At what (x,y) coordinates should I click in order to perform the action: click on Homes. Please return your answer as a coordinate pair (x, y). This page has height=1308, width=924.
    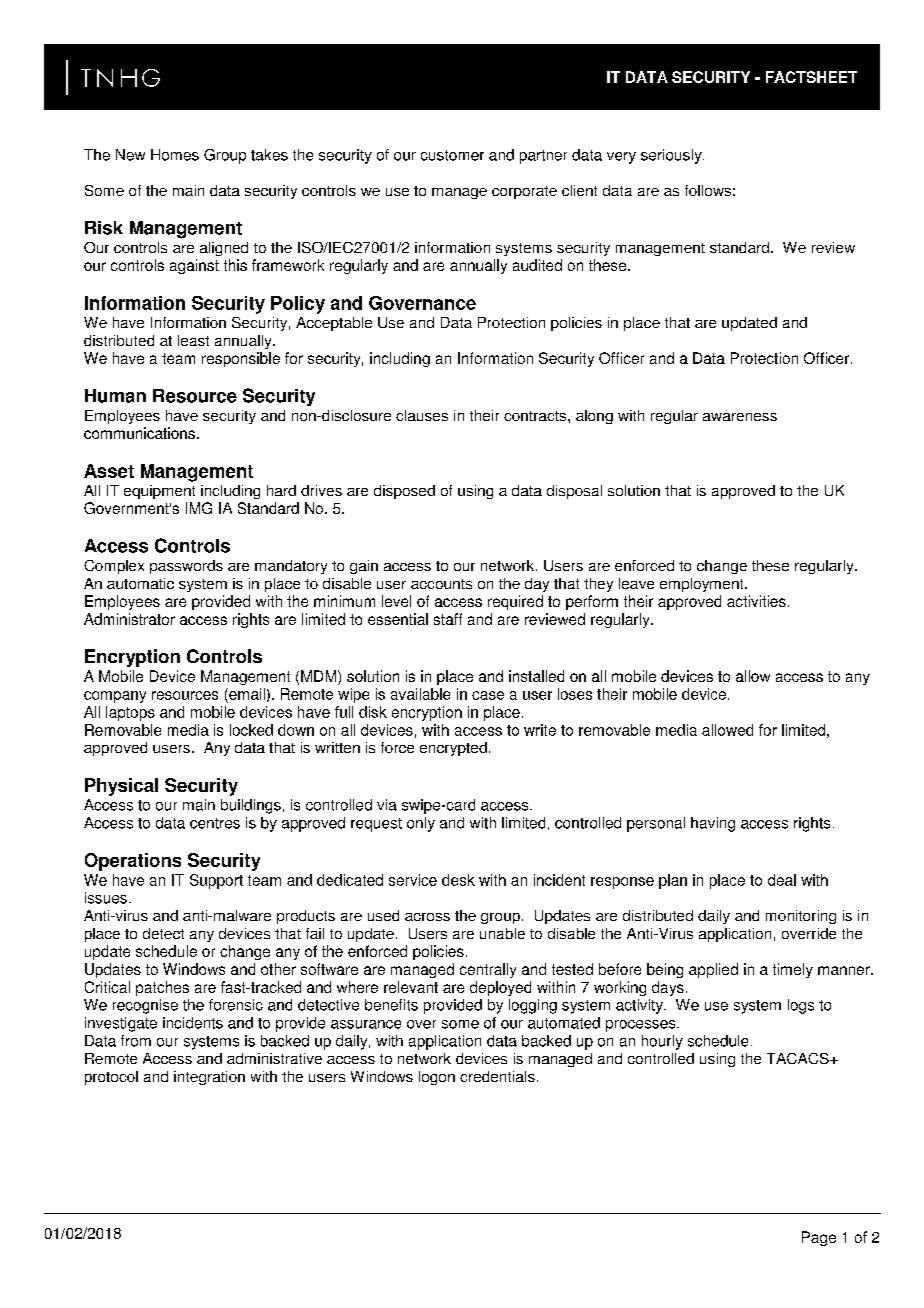
    Looking at the image, I should click on (175, 155).
